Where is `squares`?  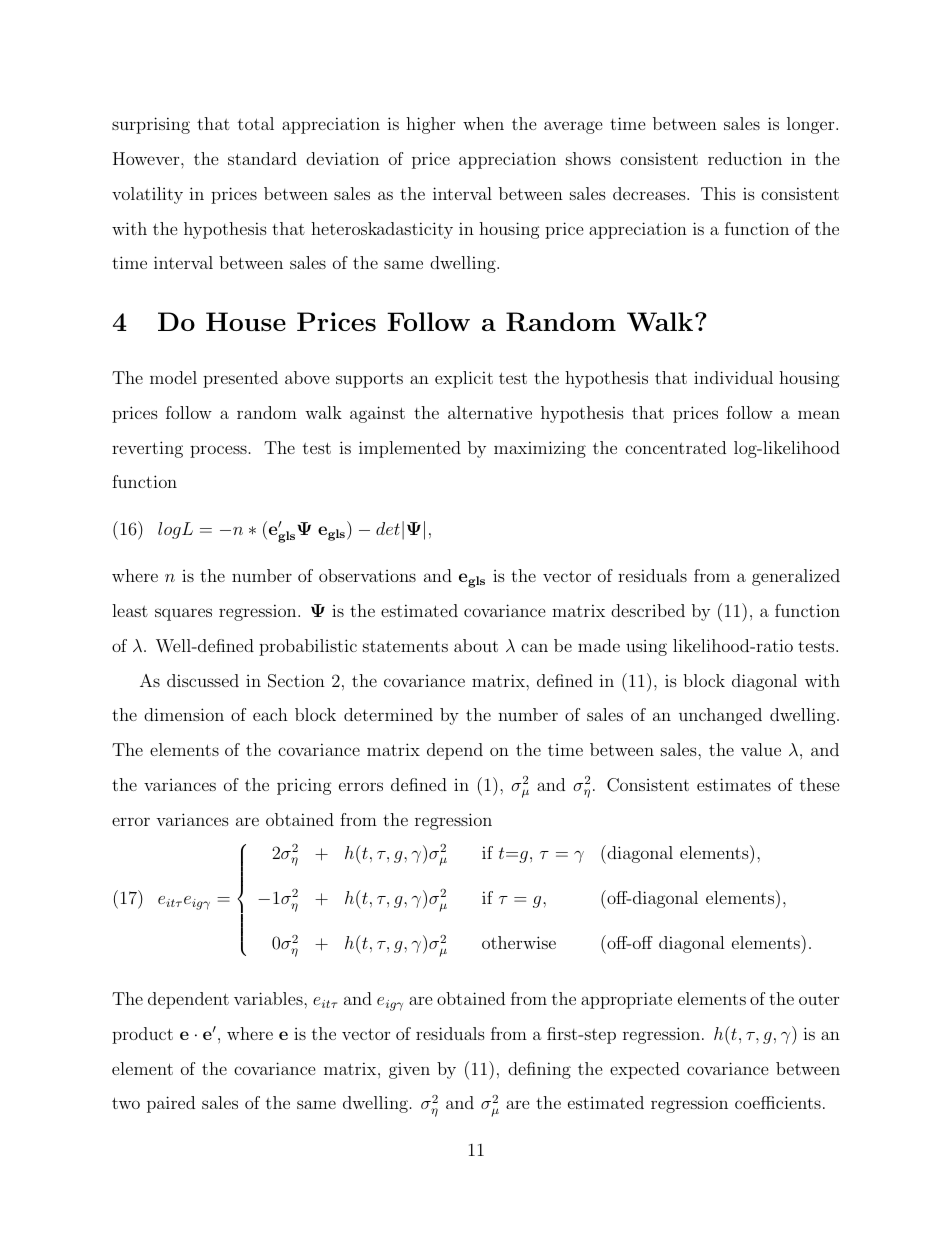 squares is located at coordinates (183, 614).
